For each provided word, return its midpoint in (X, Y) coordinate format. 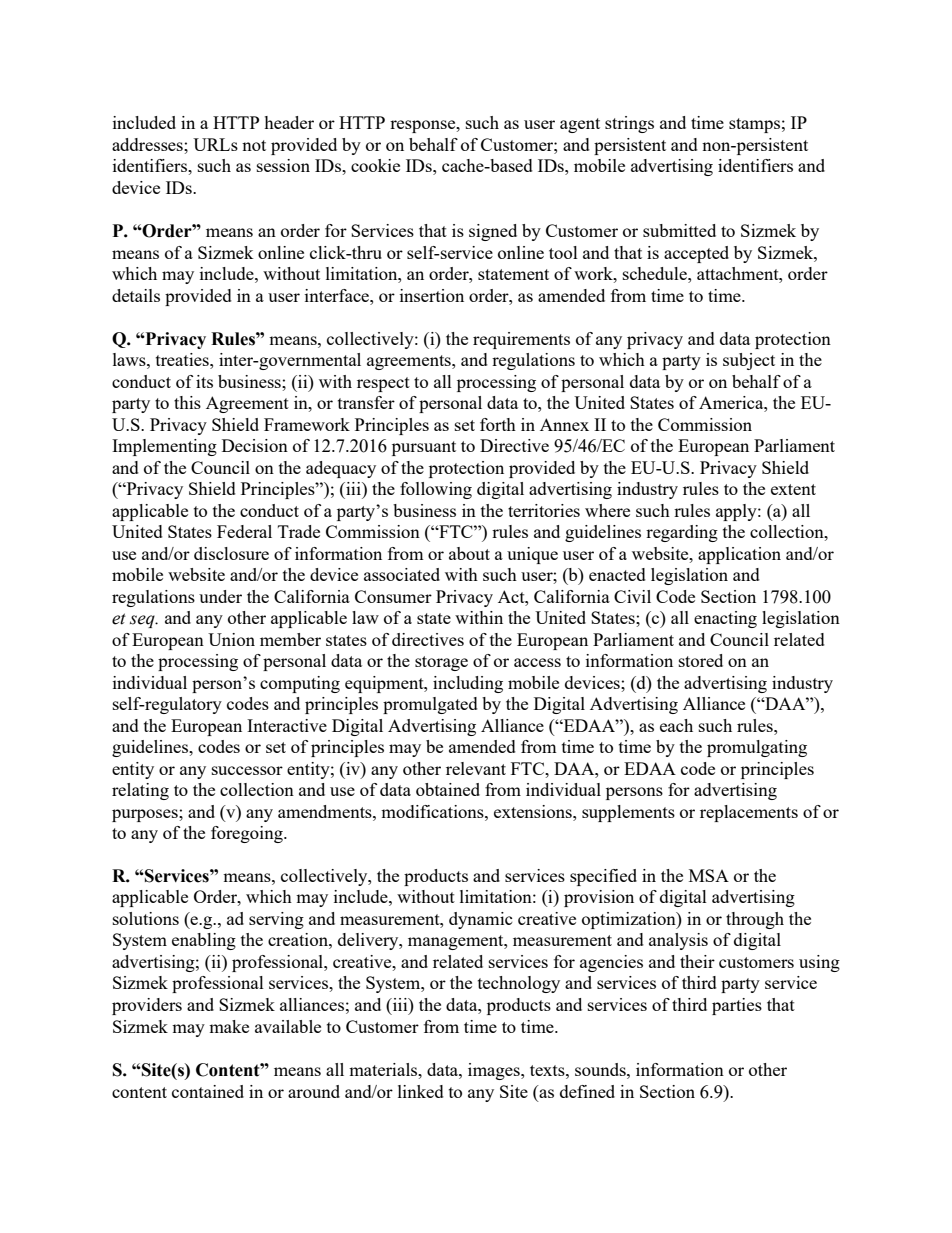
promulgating (757, 748)
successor (247, 770)
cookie (375, 165)
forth (498, 424)
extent (793, 489)
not (254, 145)
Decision (255, 445)
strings (629, 124)
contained (208, 1091)
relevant (476, 768)
